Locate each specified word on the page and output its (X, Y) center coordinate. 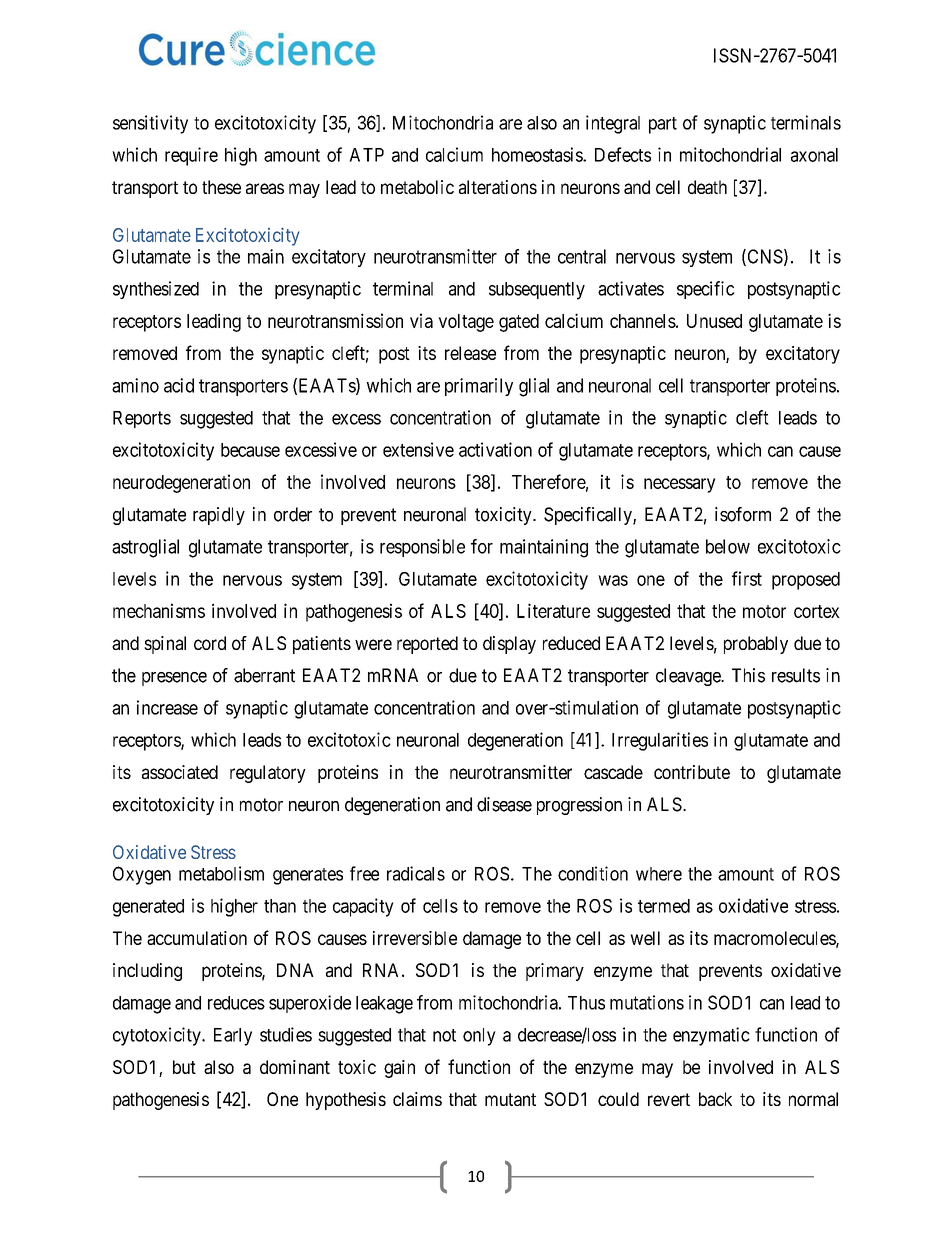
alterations (498, 187)
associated (180, 772)
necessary (680, 485)
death (707, 187)
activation (495, 449)
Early (233, 1037)
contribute (692, 772)
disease (504, 804)
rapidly (219, 516)
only (479, 1037)
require (191, 156)
